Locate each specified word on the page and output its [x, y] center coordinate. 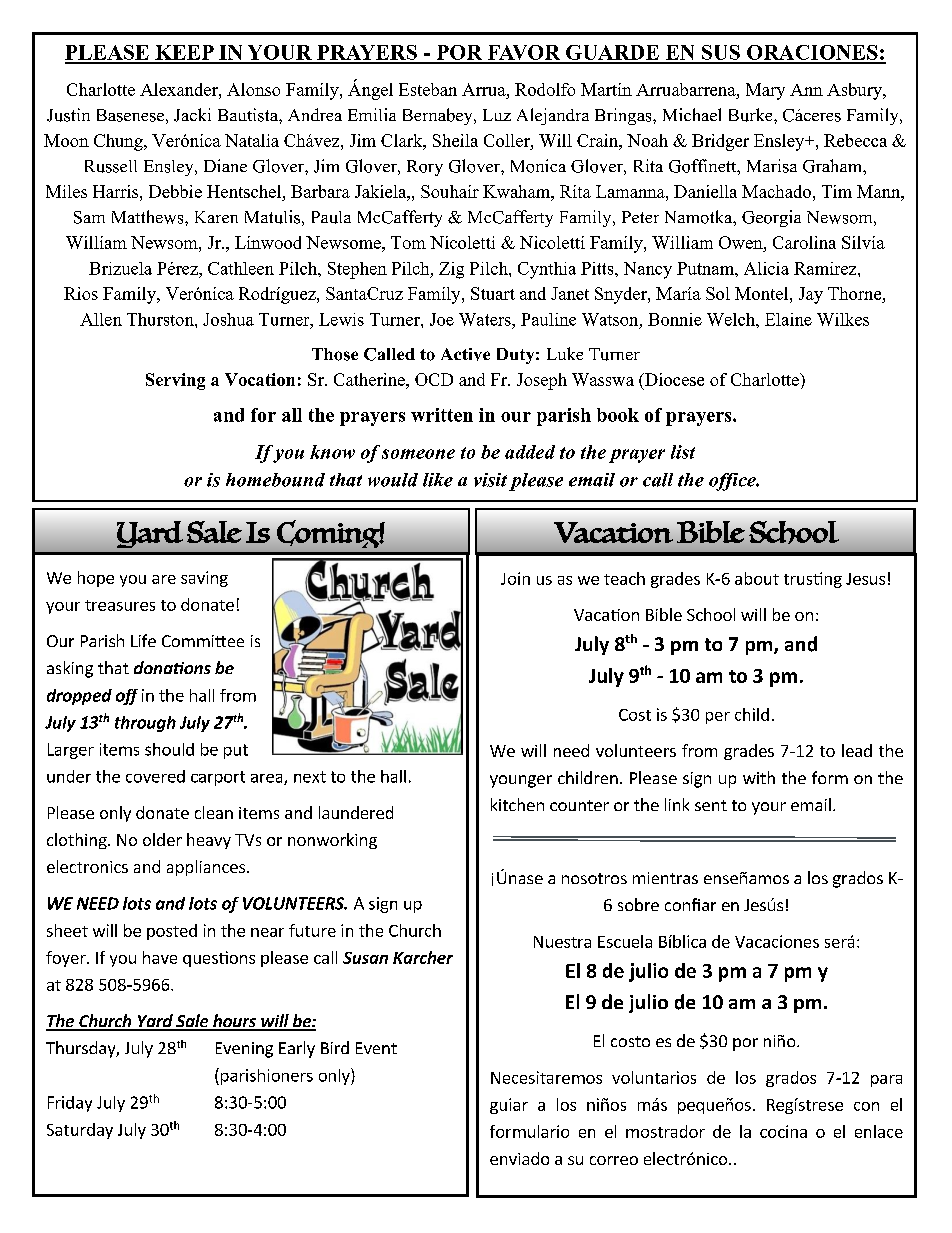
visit [490, 480]
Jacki [192, 115]
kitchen [517, 804]
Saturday [80, 1131]
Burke [752, 115]
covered [155, 776]
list [683, 452]
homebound [275, 480]
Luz [497, 115]
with [759, 777]
